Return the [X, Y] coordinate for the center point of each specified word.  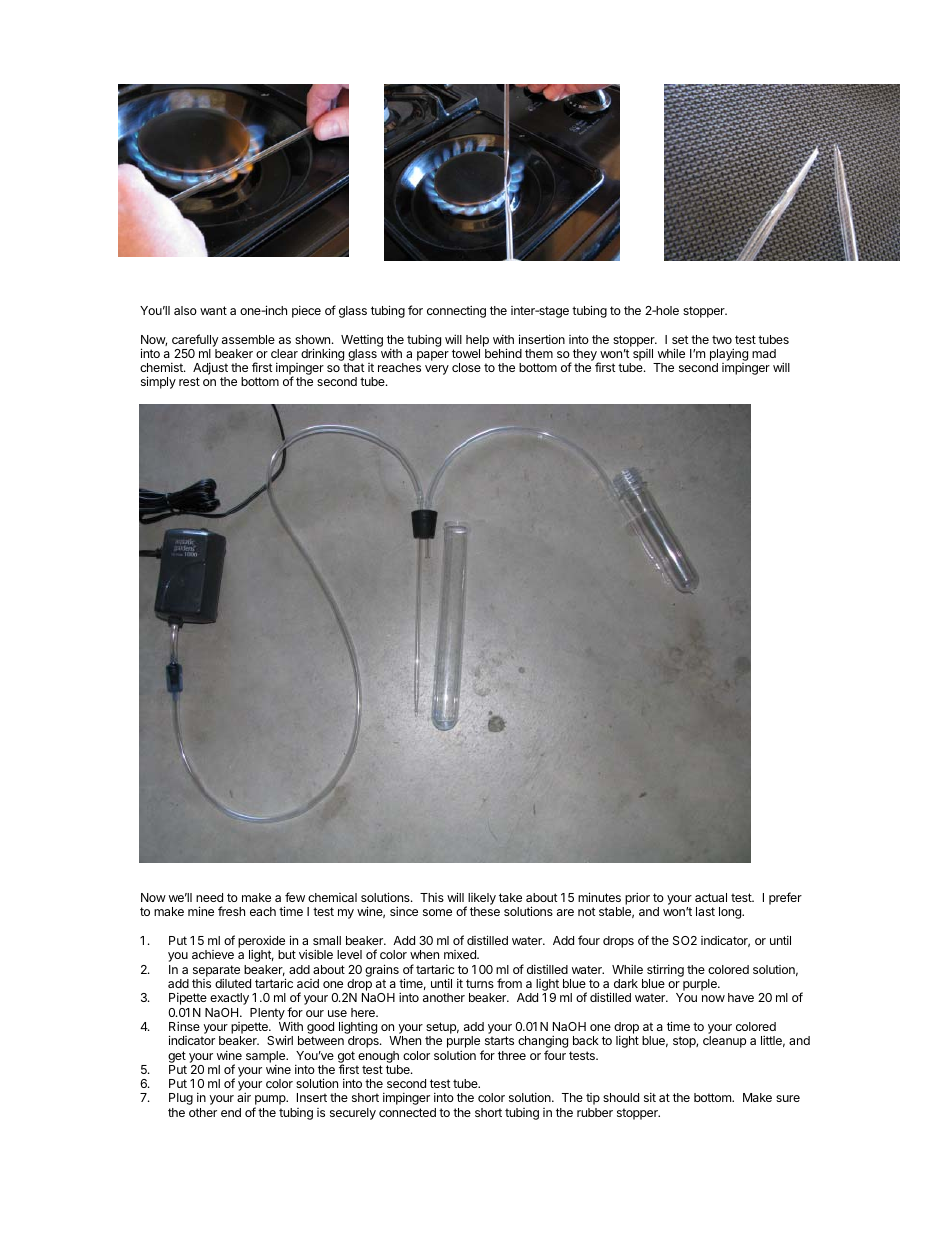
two [722, 339]
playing [729, 356]
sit [650, 1097]
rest [189, 381]
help [477, 341]
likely [481, 900]
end [231, 1112]
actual [711, 897]
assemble [248, 339]
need [209, 897]
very [437, 370]
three [512, 1055]
